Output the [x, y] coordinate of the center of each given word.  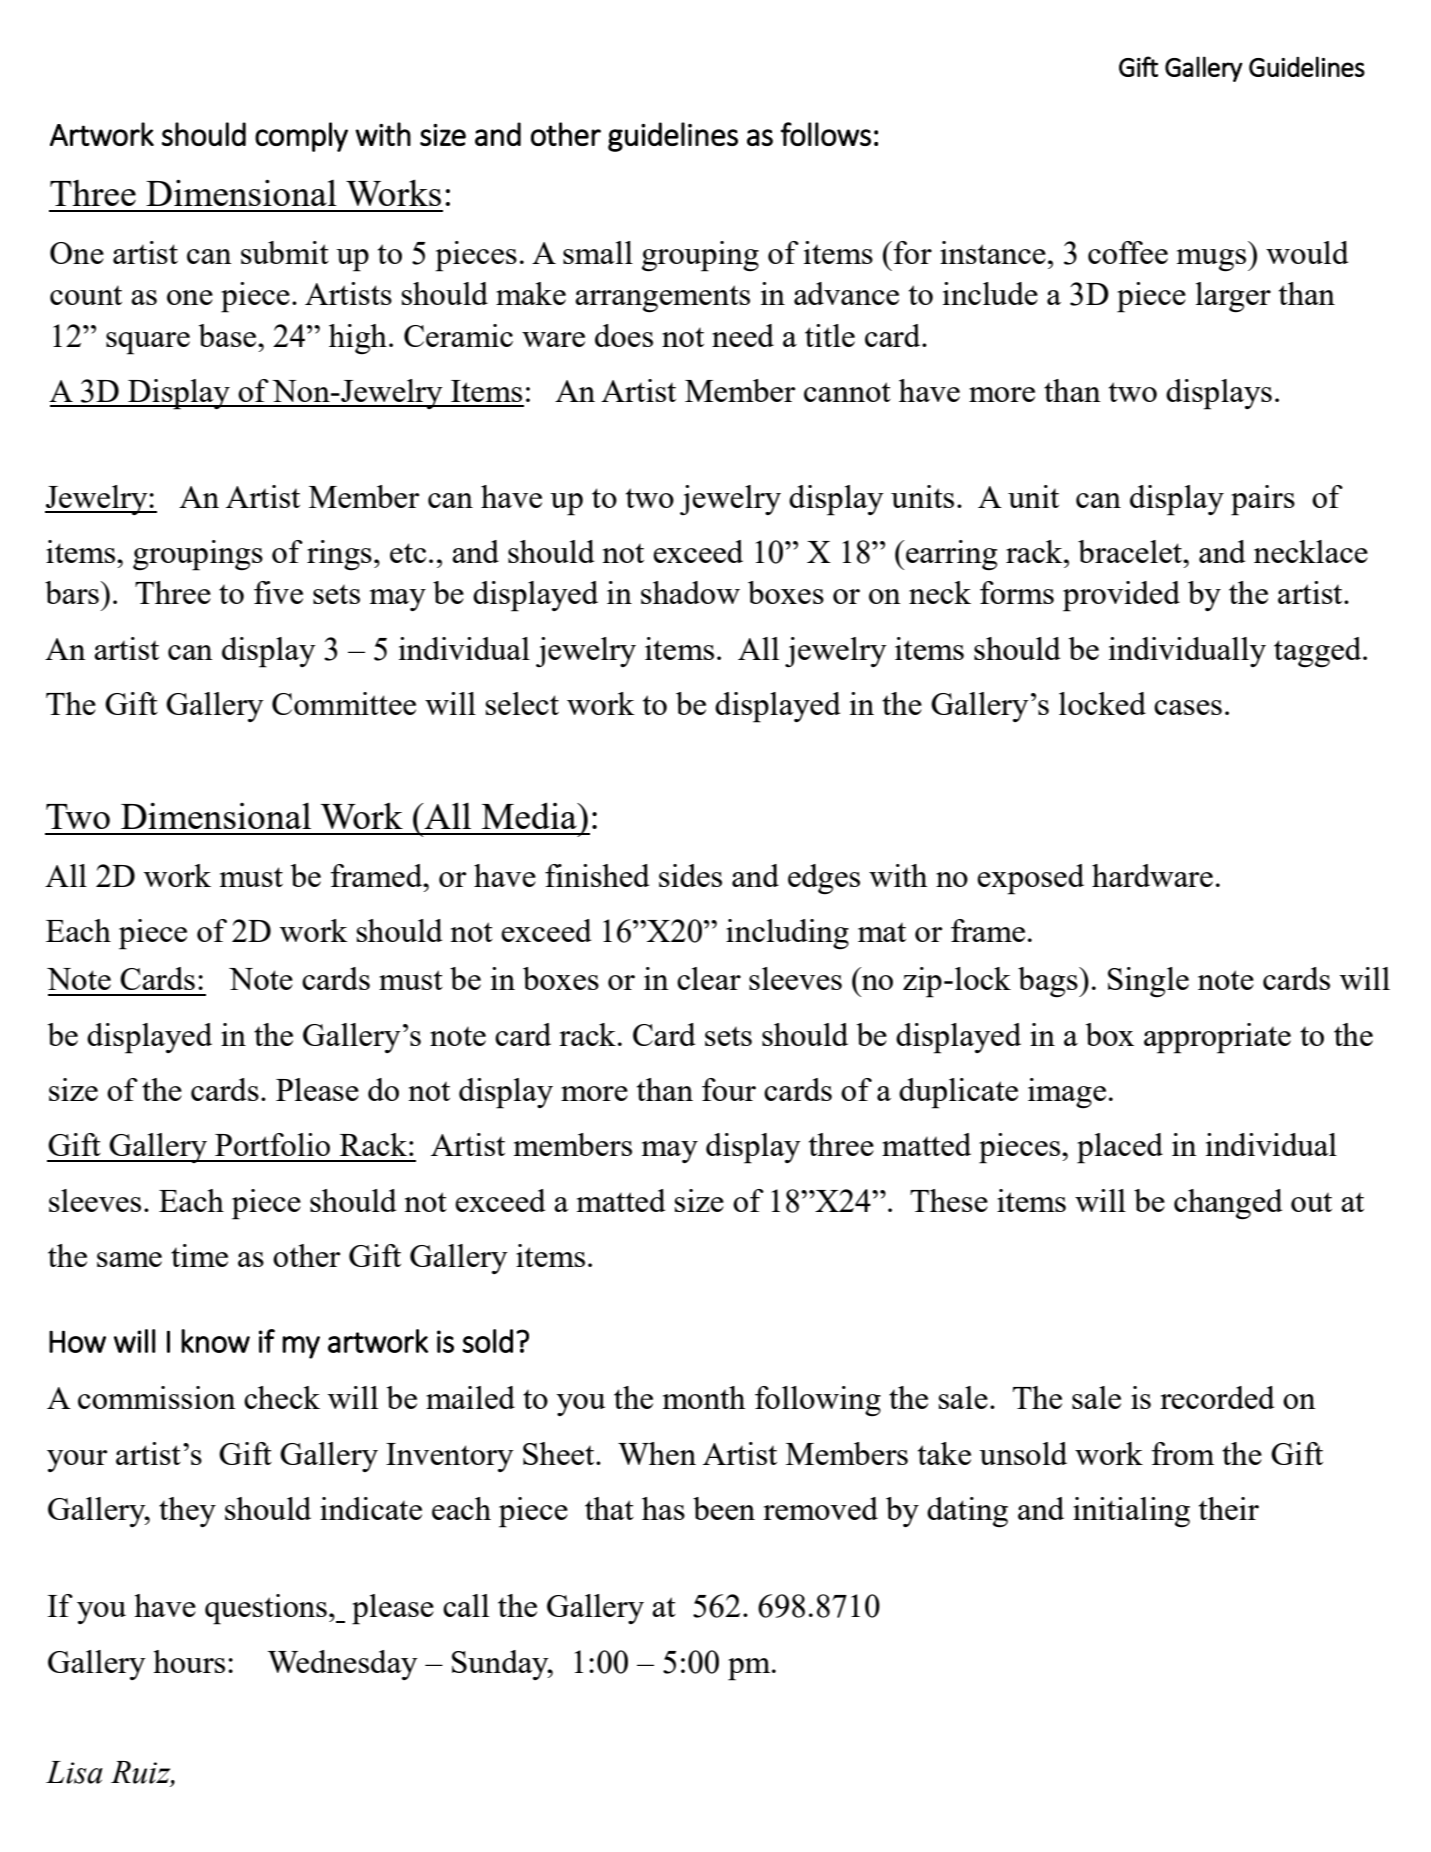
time [199, 1255]
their [1229, 1508]
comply [301, 137]
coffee [1128, 252]
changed [1228, 1204]
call [466, 1605]
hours [189, 1661]
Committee [344, 703]
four [729, 1089]
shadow [690, 592]
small [598, 252]
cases [1188, 707]
